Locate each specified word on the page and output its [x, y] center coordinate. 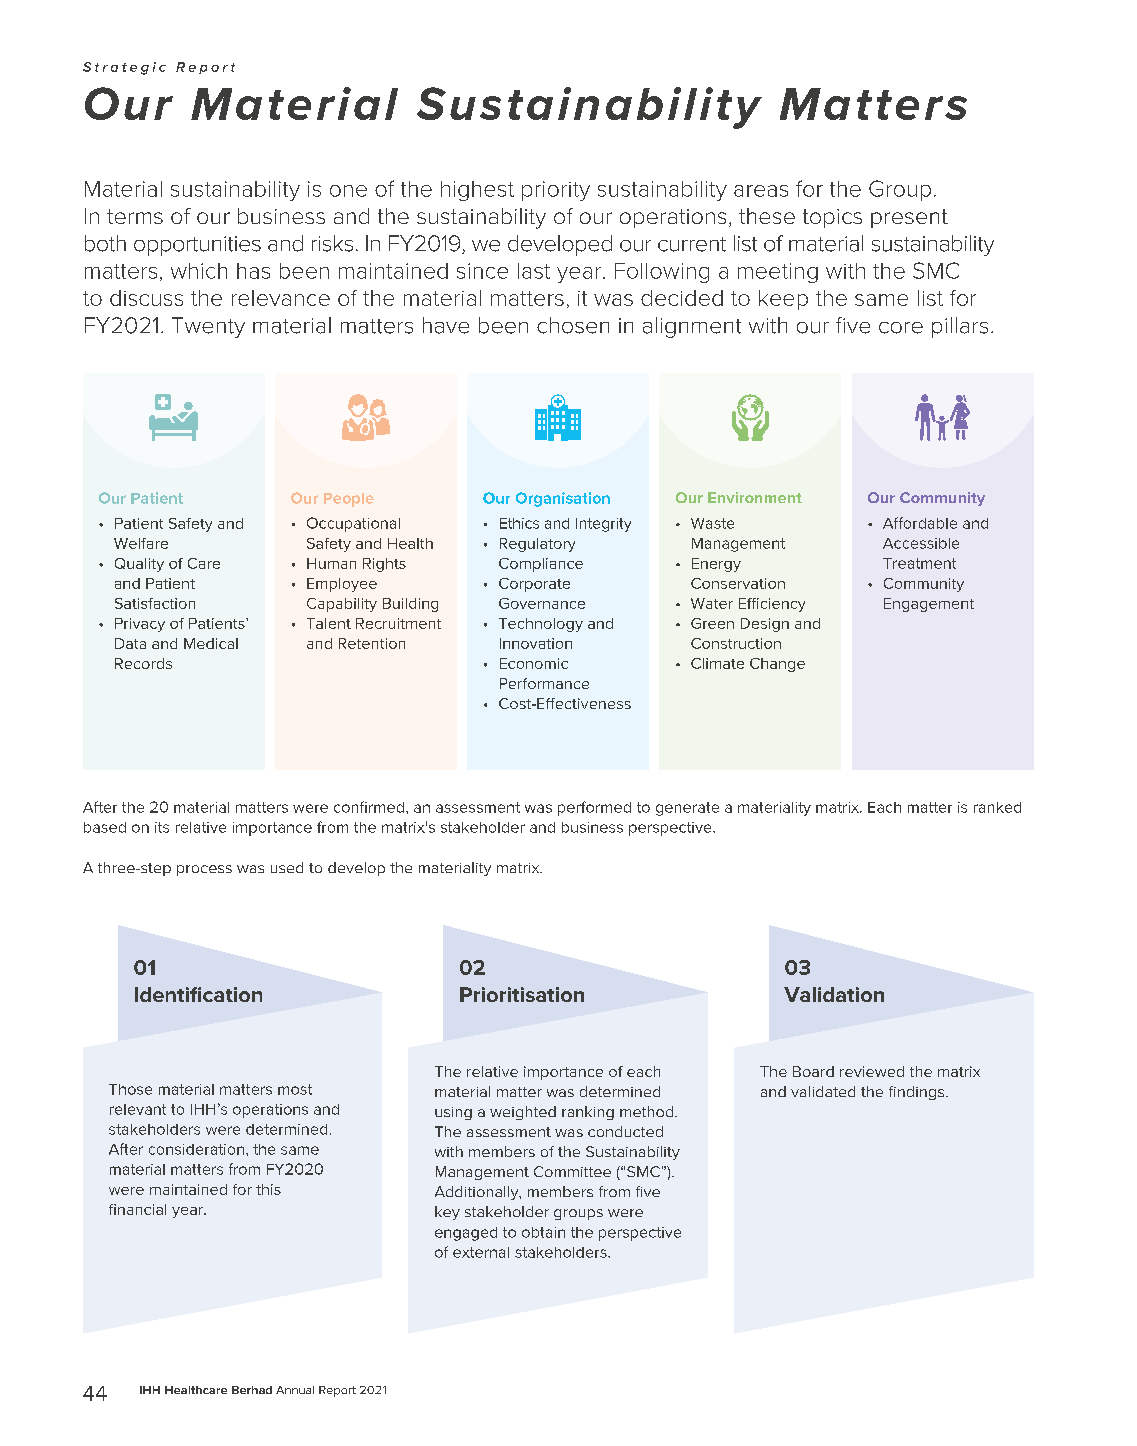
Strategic [124, 68]
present [909, 218]
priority [556, 191]
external [481, 1252]
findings [918, 1093]
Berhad [252, 1390]
